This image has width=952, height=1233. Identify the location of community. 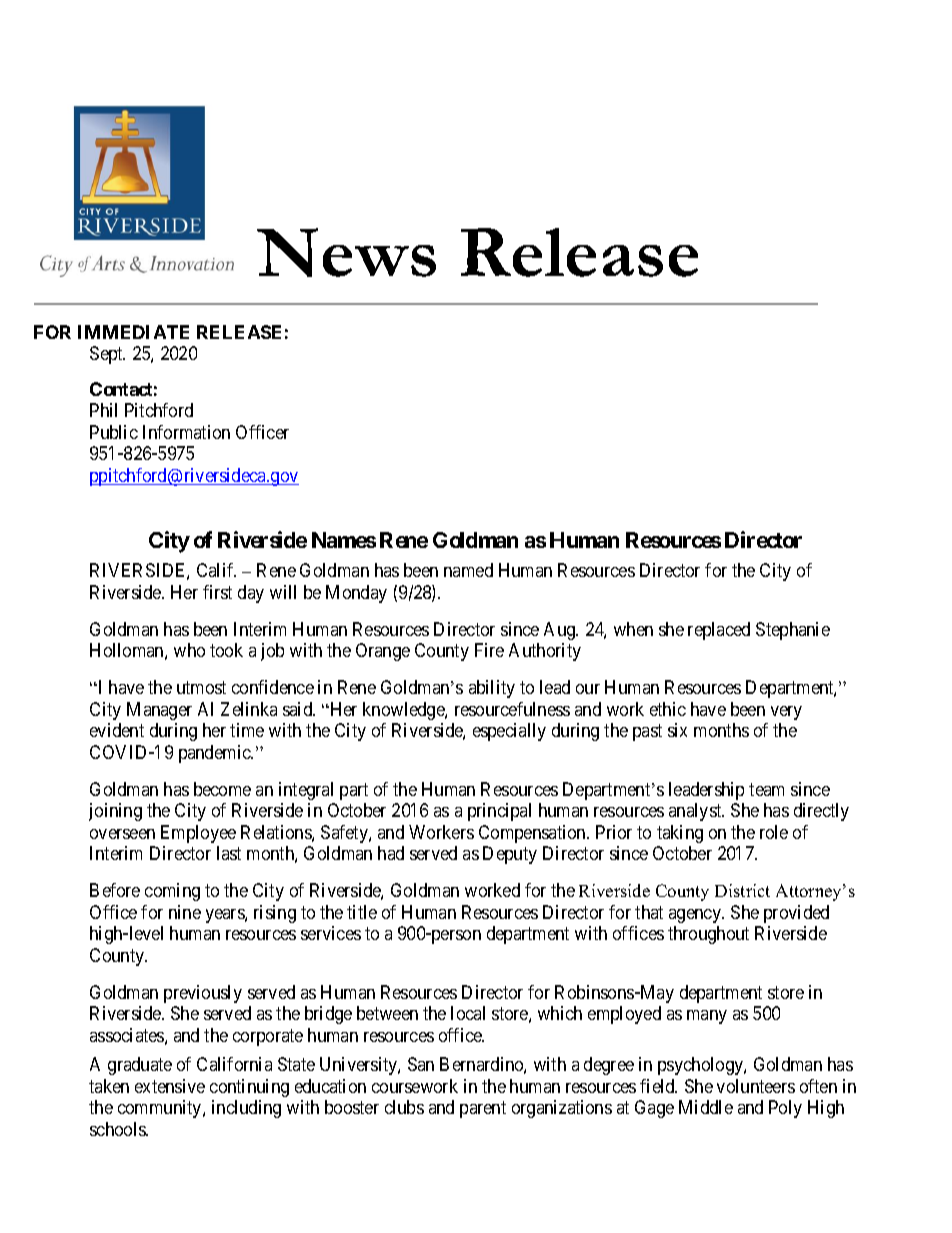
(161, 1109).
